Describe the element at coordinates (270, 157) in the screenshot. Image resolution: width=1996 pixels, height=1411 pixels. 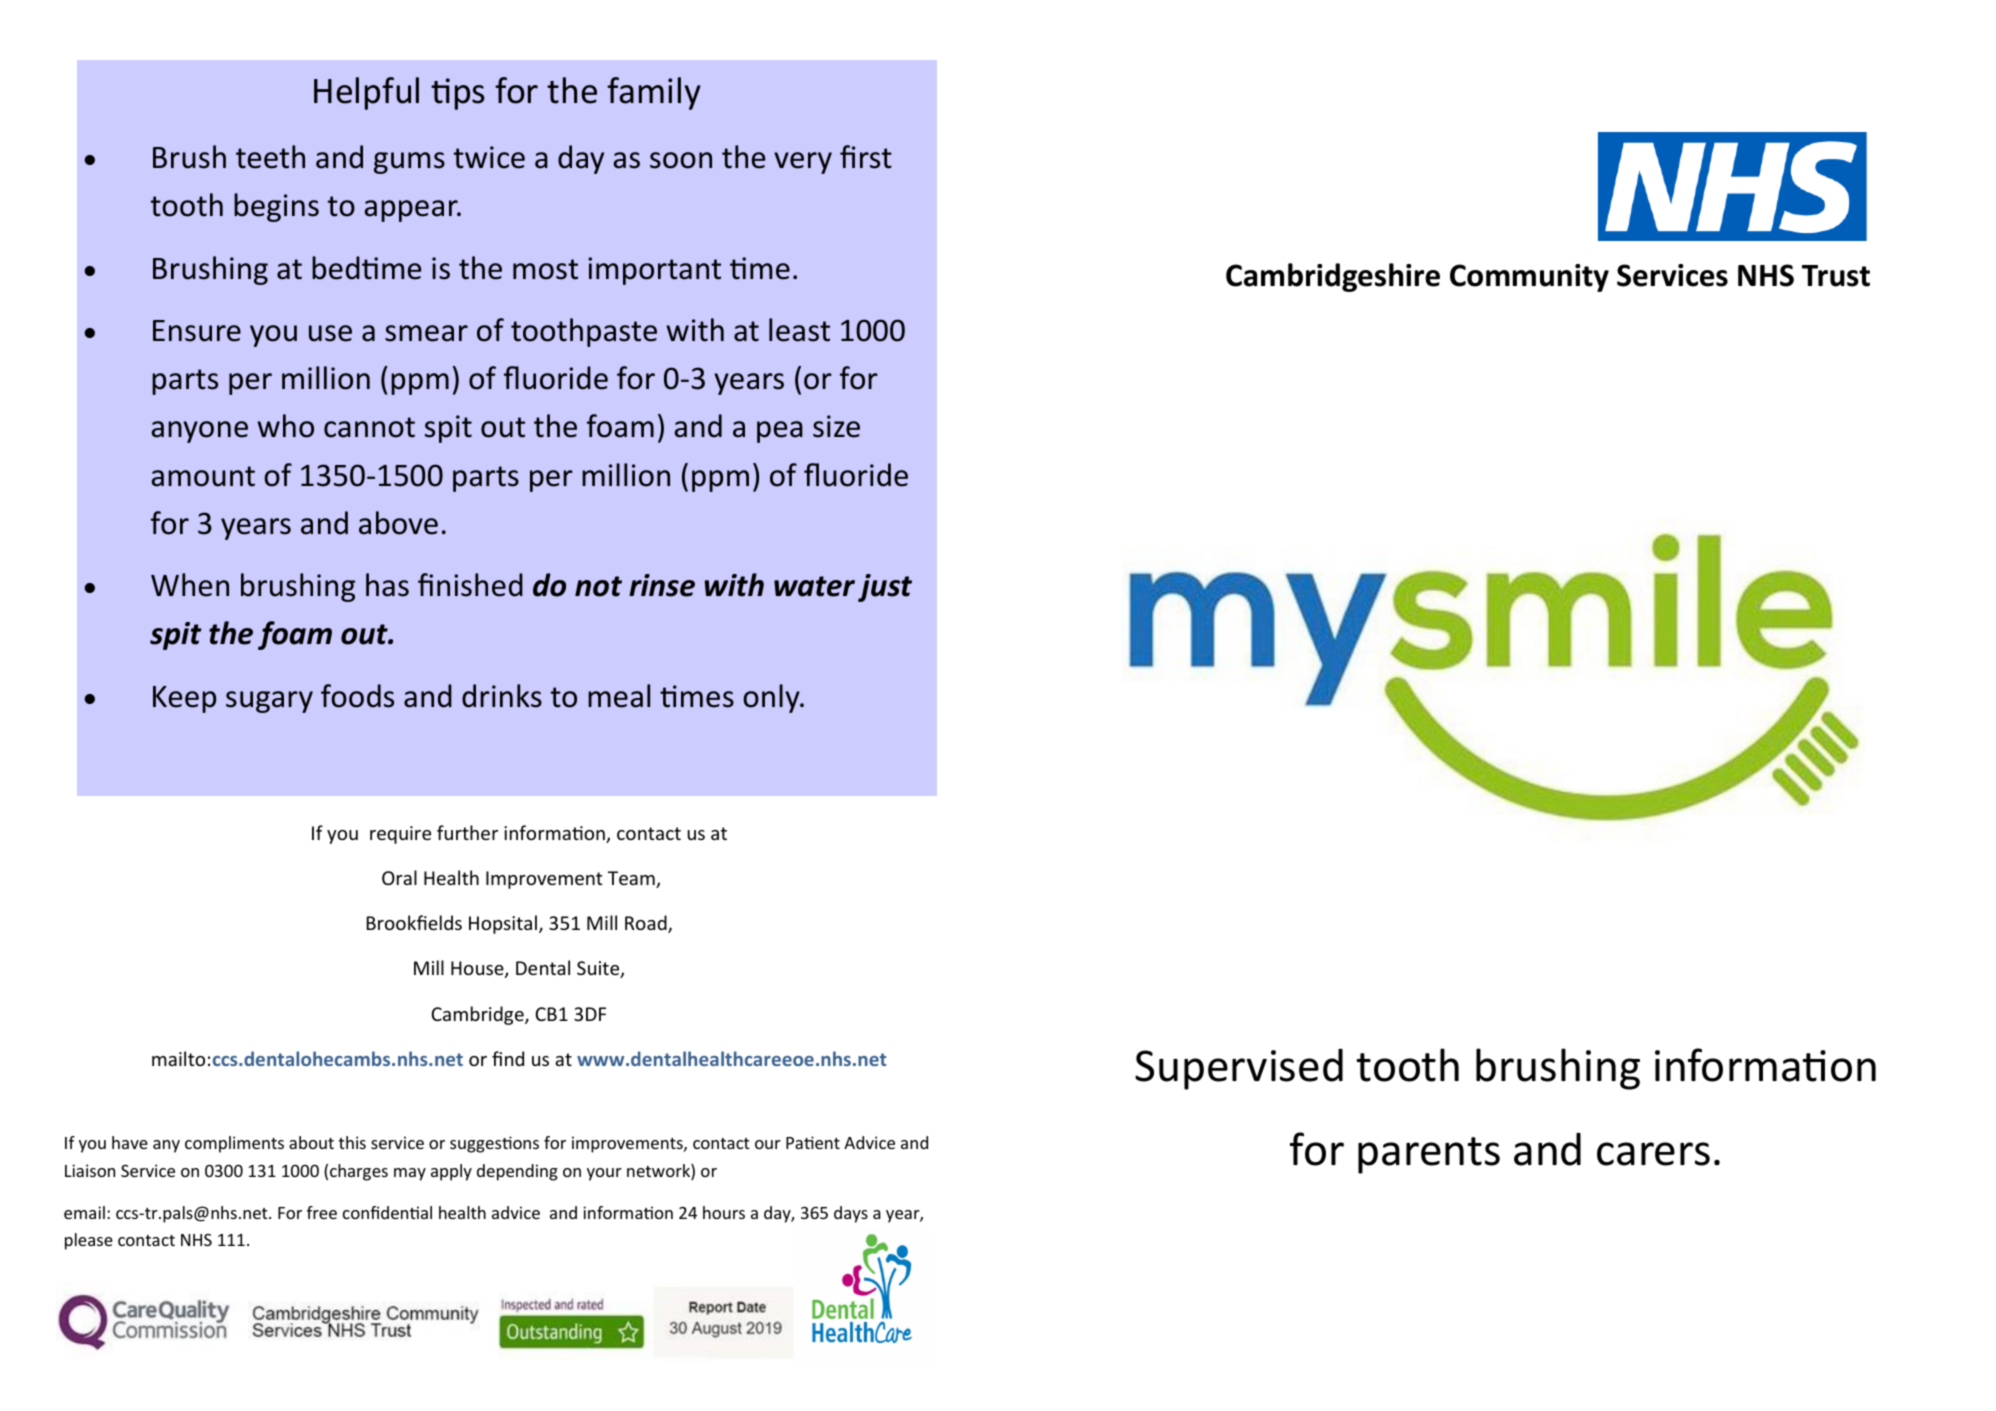
I see `teeth` at that location.
